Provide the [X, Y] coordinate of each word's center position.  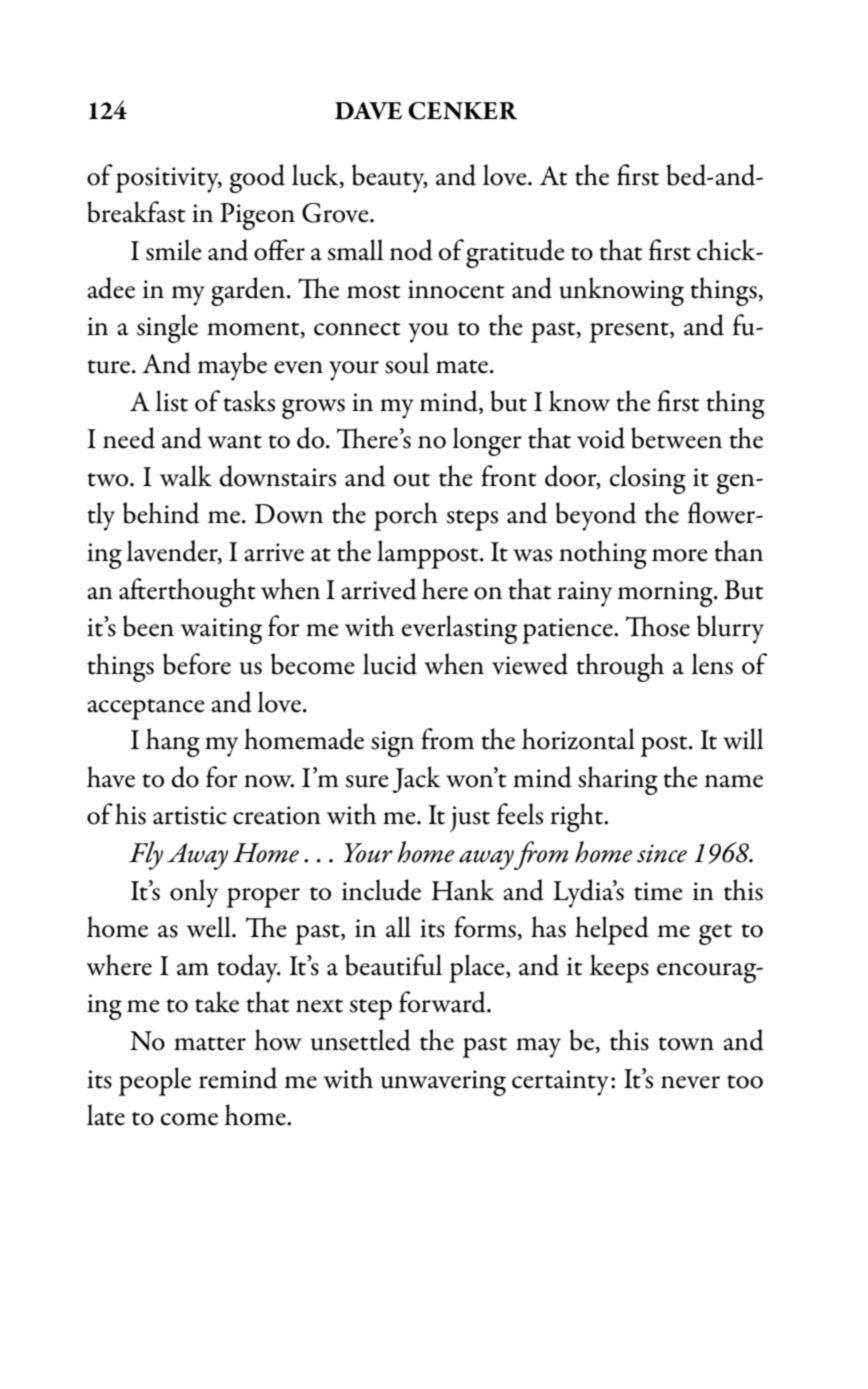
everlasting [460, 629]
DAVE [368, 111]
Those [658, 626]
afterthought [187, 592]
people [154, 1081]
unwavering [443, 1083]
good [257, 178]
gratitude [515, 253]
